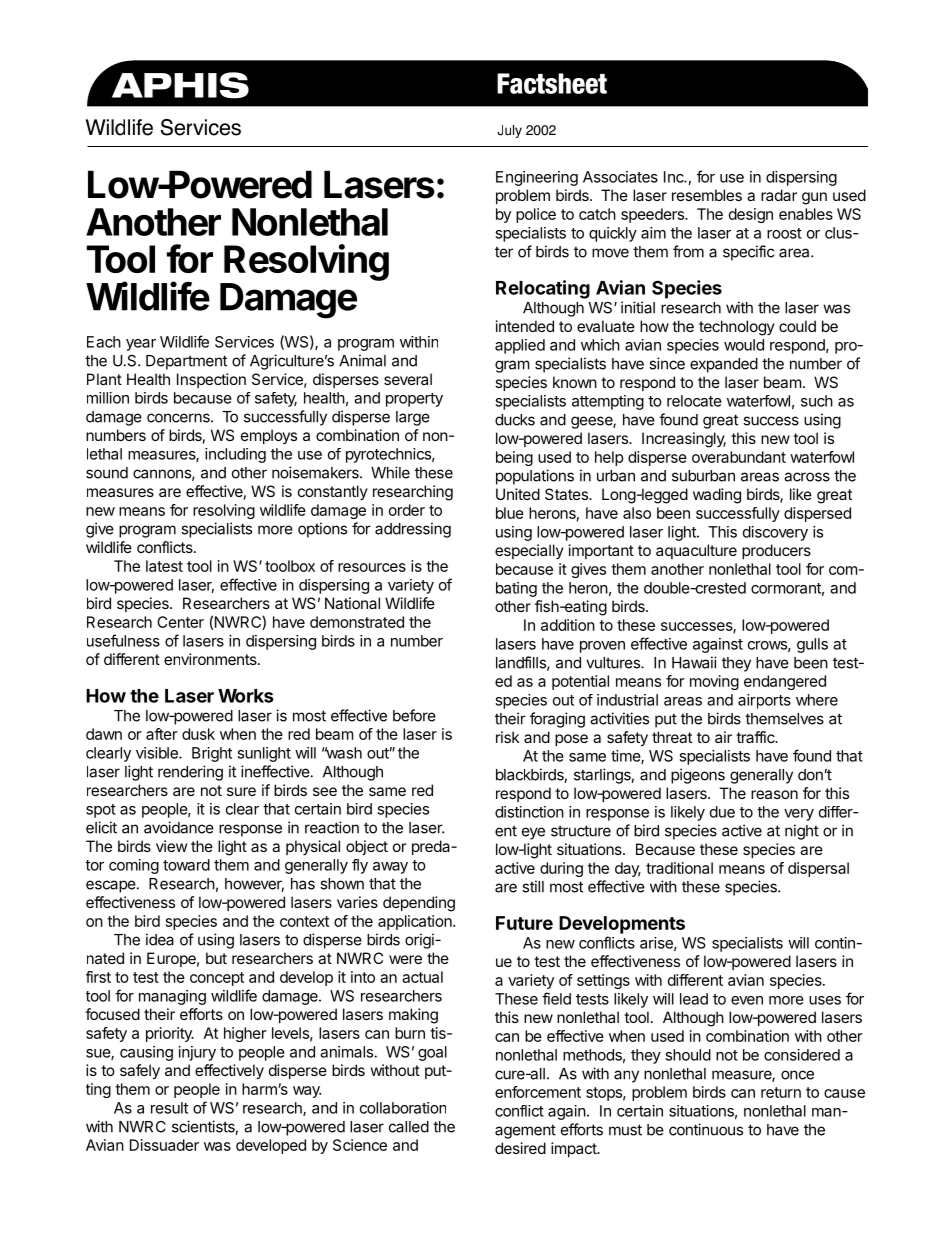 Image resolution: width=952 pixels, height=1233 pixels. Describe the element at coordinates (180, 85) in the document. I see `APHIS` at that location.
